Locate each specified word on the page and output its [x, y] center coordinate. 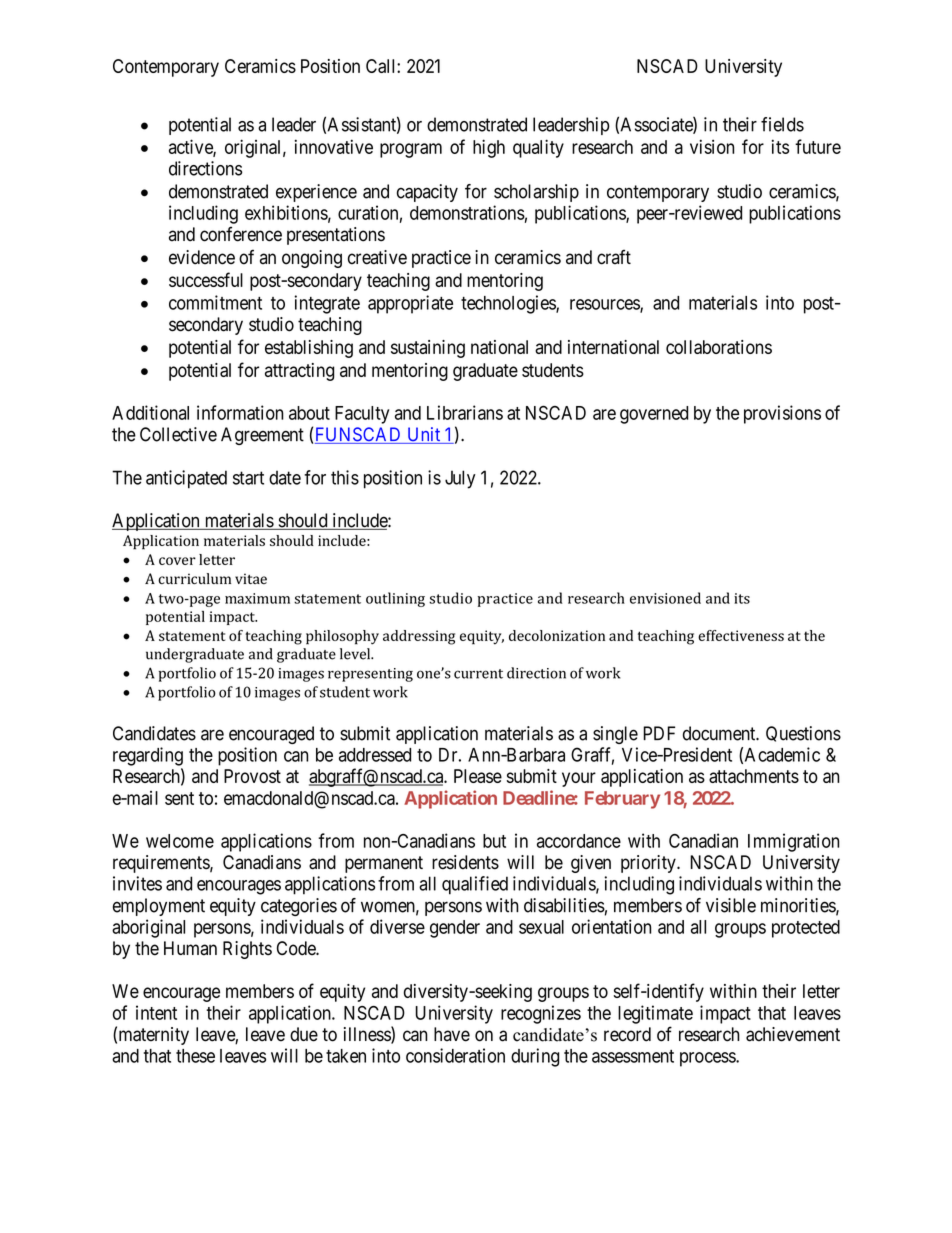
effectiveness [741, 635]
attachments [754, 776]
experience [316, 193]
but [494, 841]
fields [782, 124]
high [489, 148]
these [195, 1056]
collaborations [719, 347]
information [240, 412]
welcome [180, 841]
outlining [395, 599]
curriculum [194, 578]
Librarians [465, 412]
